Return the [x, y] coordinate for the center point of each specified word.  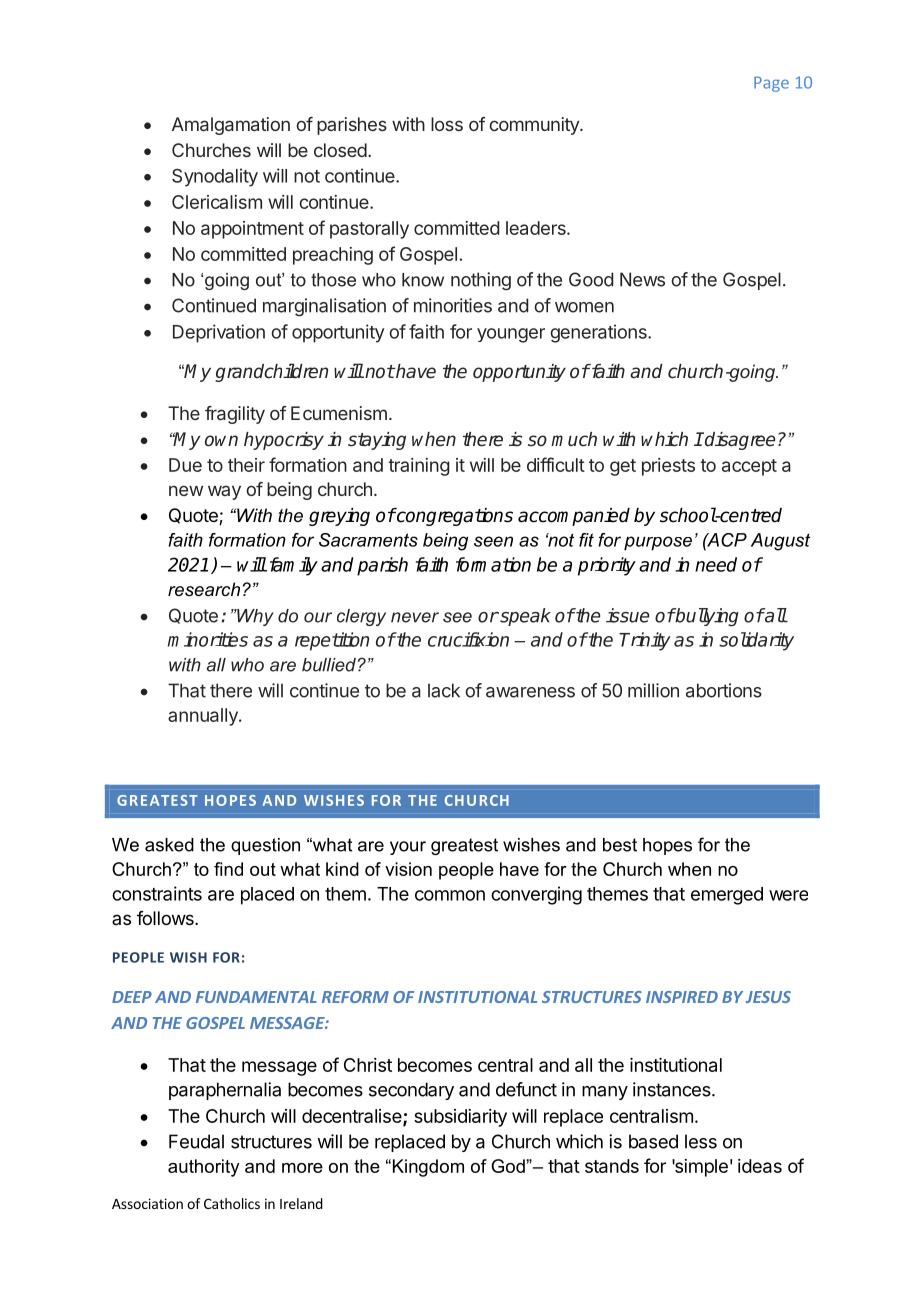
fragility [235, 415]
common [450, 895]
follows [166, 918]
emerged [727, 896]
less [701, 1141]
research [204, 589]
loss [447, 124]
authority [204, 1168]
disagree [739, 441]
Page [771, 84]
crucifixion [468, 639]
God [509, 1166]
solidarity [756, 641]
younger [511, 335]
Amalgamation [231, 126]
